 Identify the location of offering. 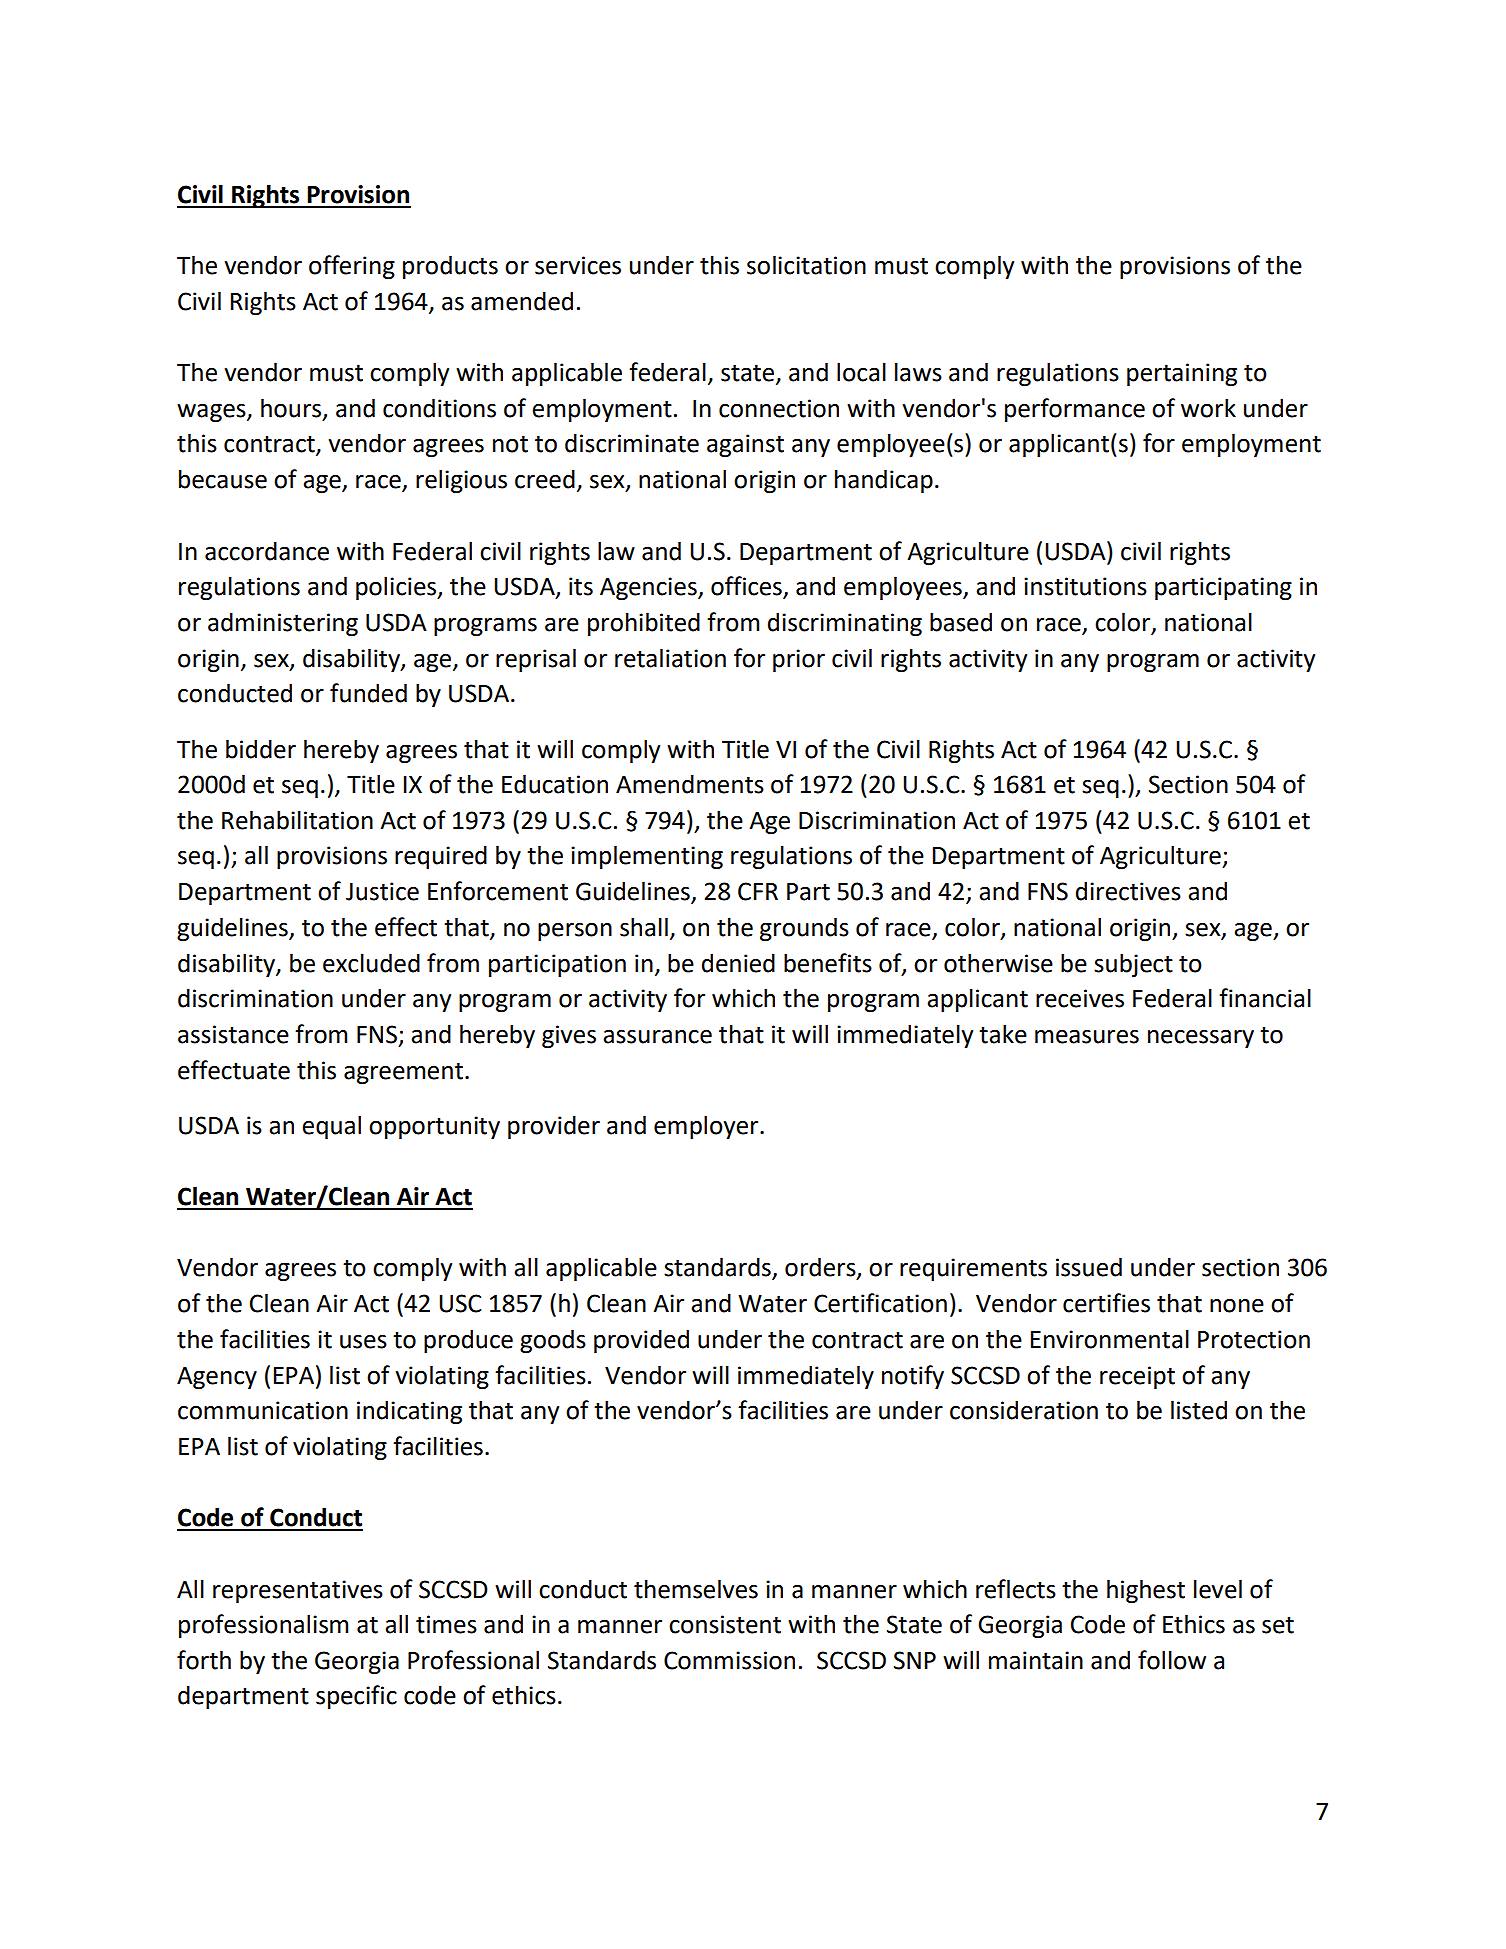
(352, 267).
